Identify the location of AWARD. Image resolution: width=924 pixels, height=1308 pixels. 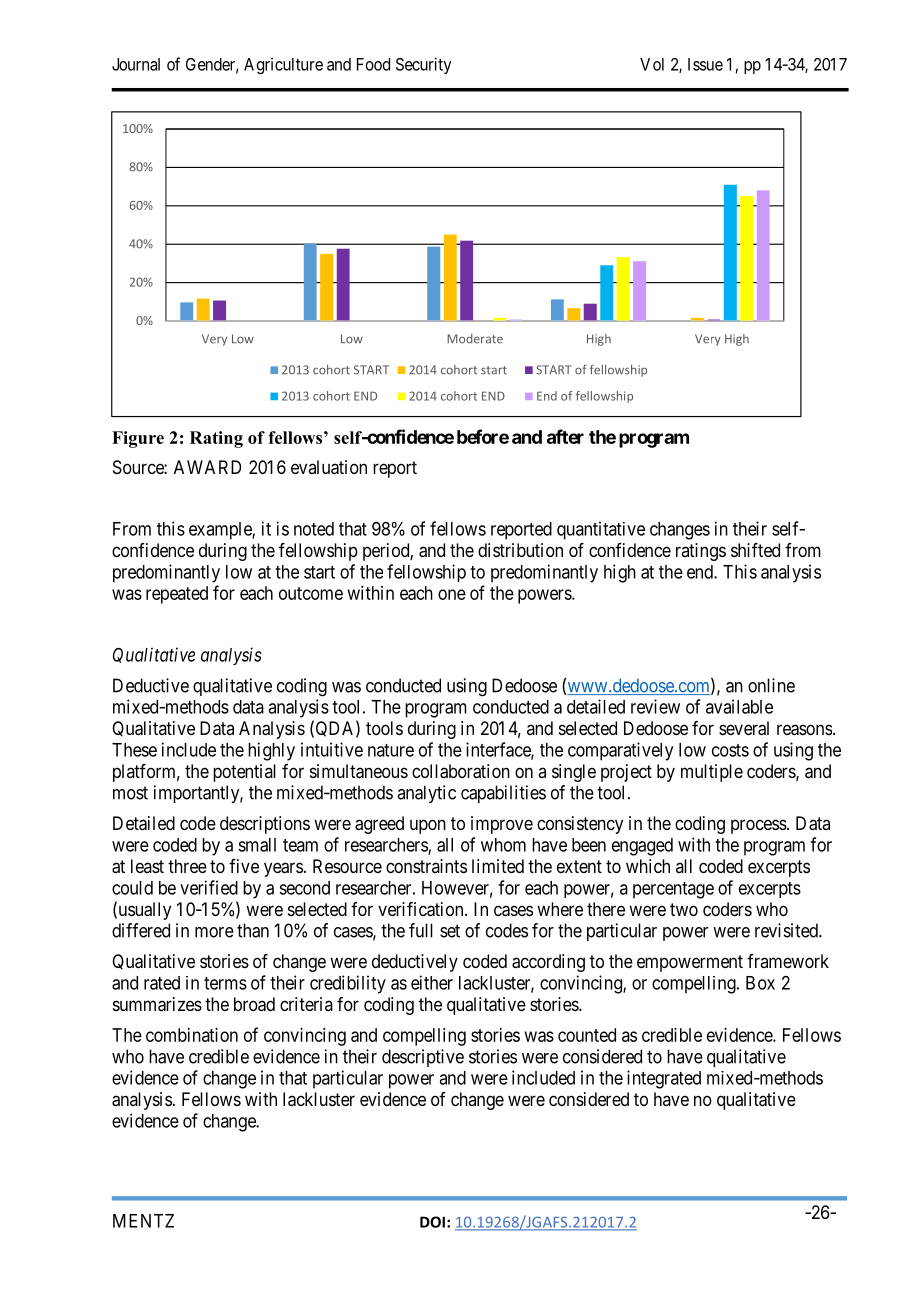
(207, 467).
